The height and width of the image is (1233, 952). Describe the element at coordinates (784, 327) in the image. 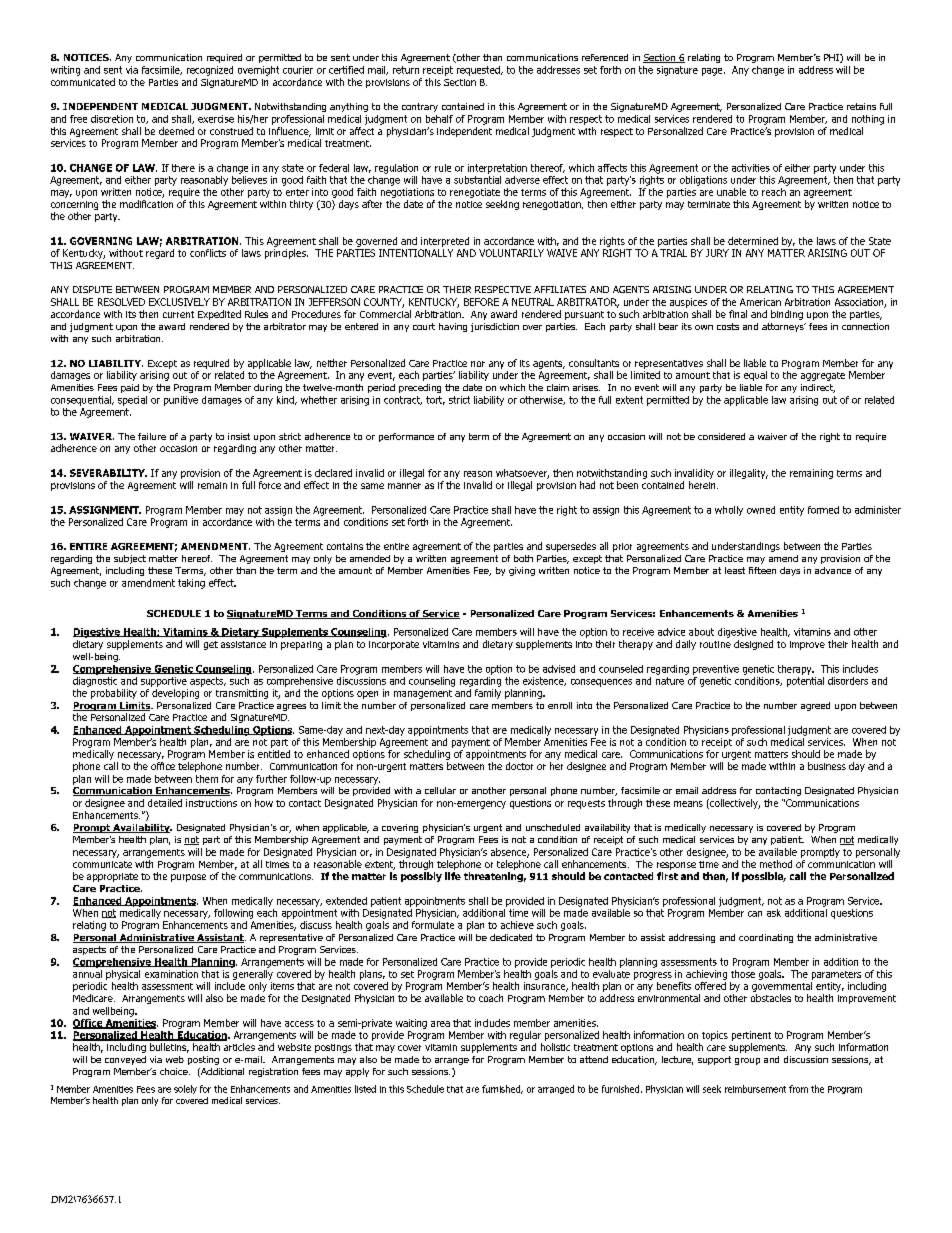

I see `attorneys` at that location.
